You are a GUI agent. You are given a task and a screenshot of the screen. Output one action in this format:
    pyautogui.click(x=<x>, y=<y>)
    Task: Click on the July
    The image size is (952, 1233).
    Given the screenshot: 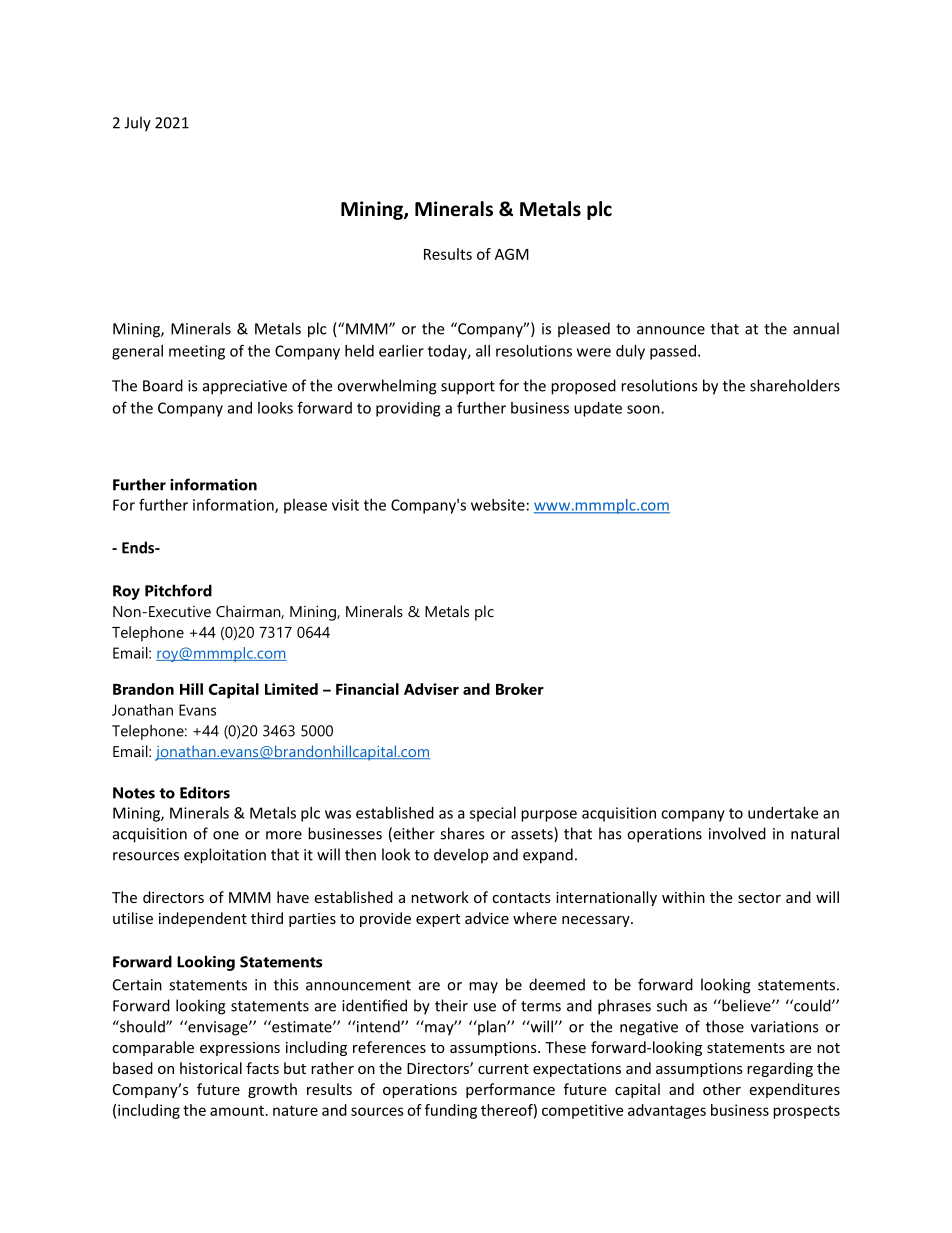 What is the action you would take?
    pyautogui.click(x=138, y=124)
